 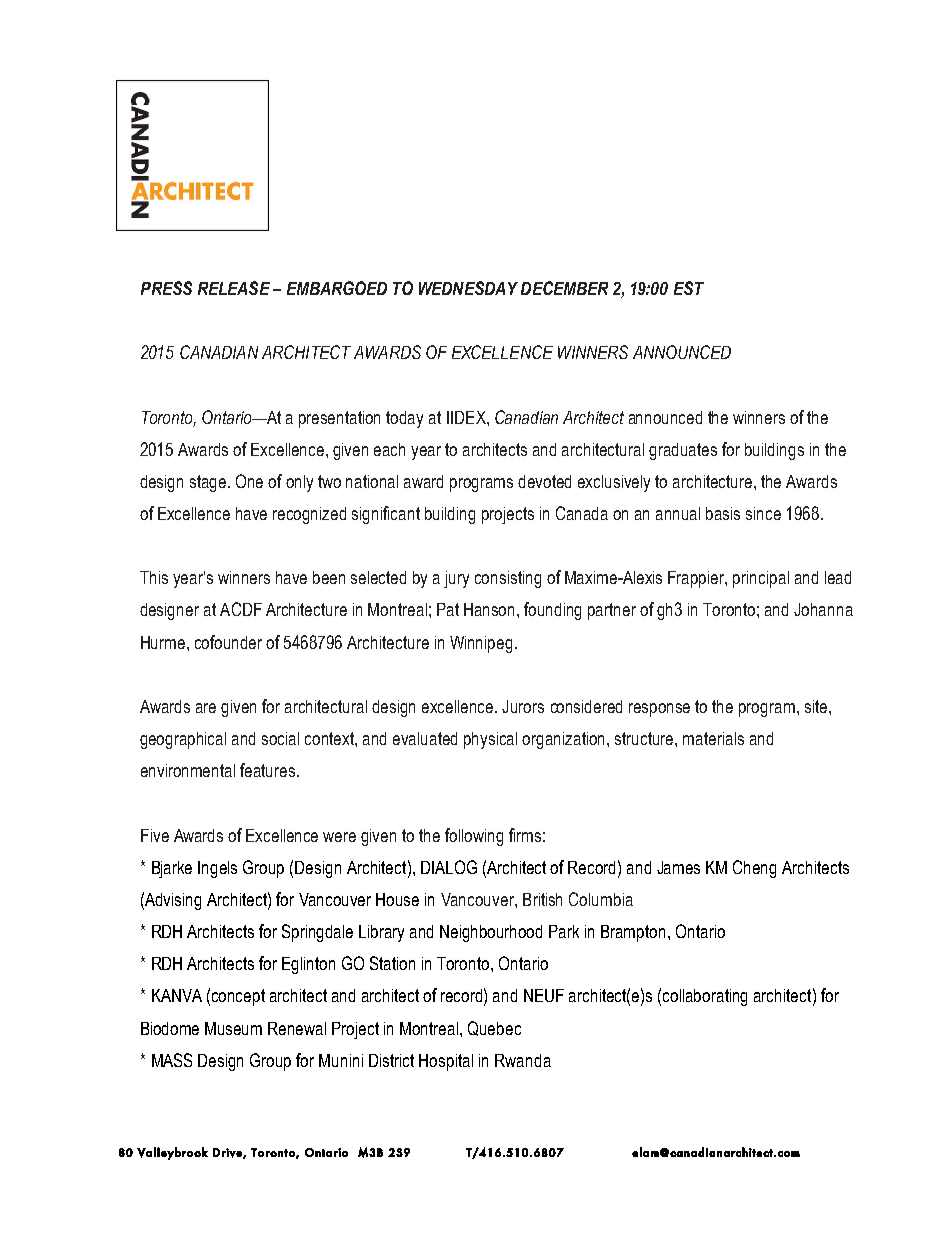 I want to click on Rwanda, so click(x=523, y=1060).
